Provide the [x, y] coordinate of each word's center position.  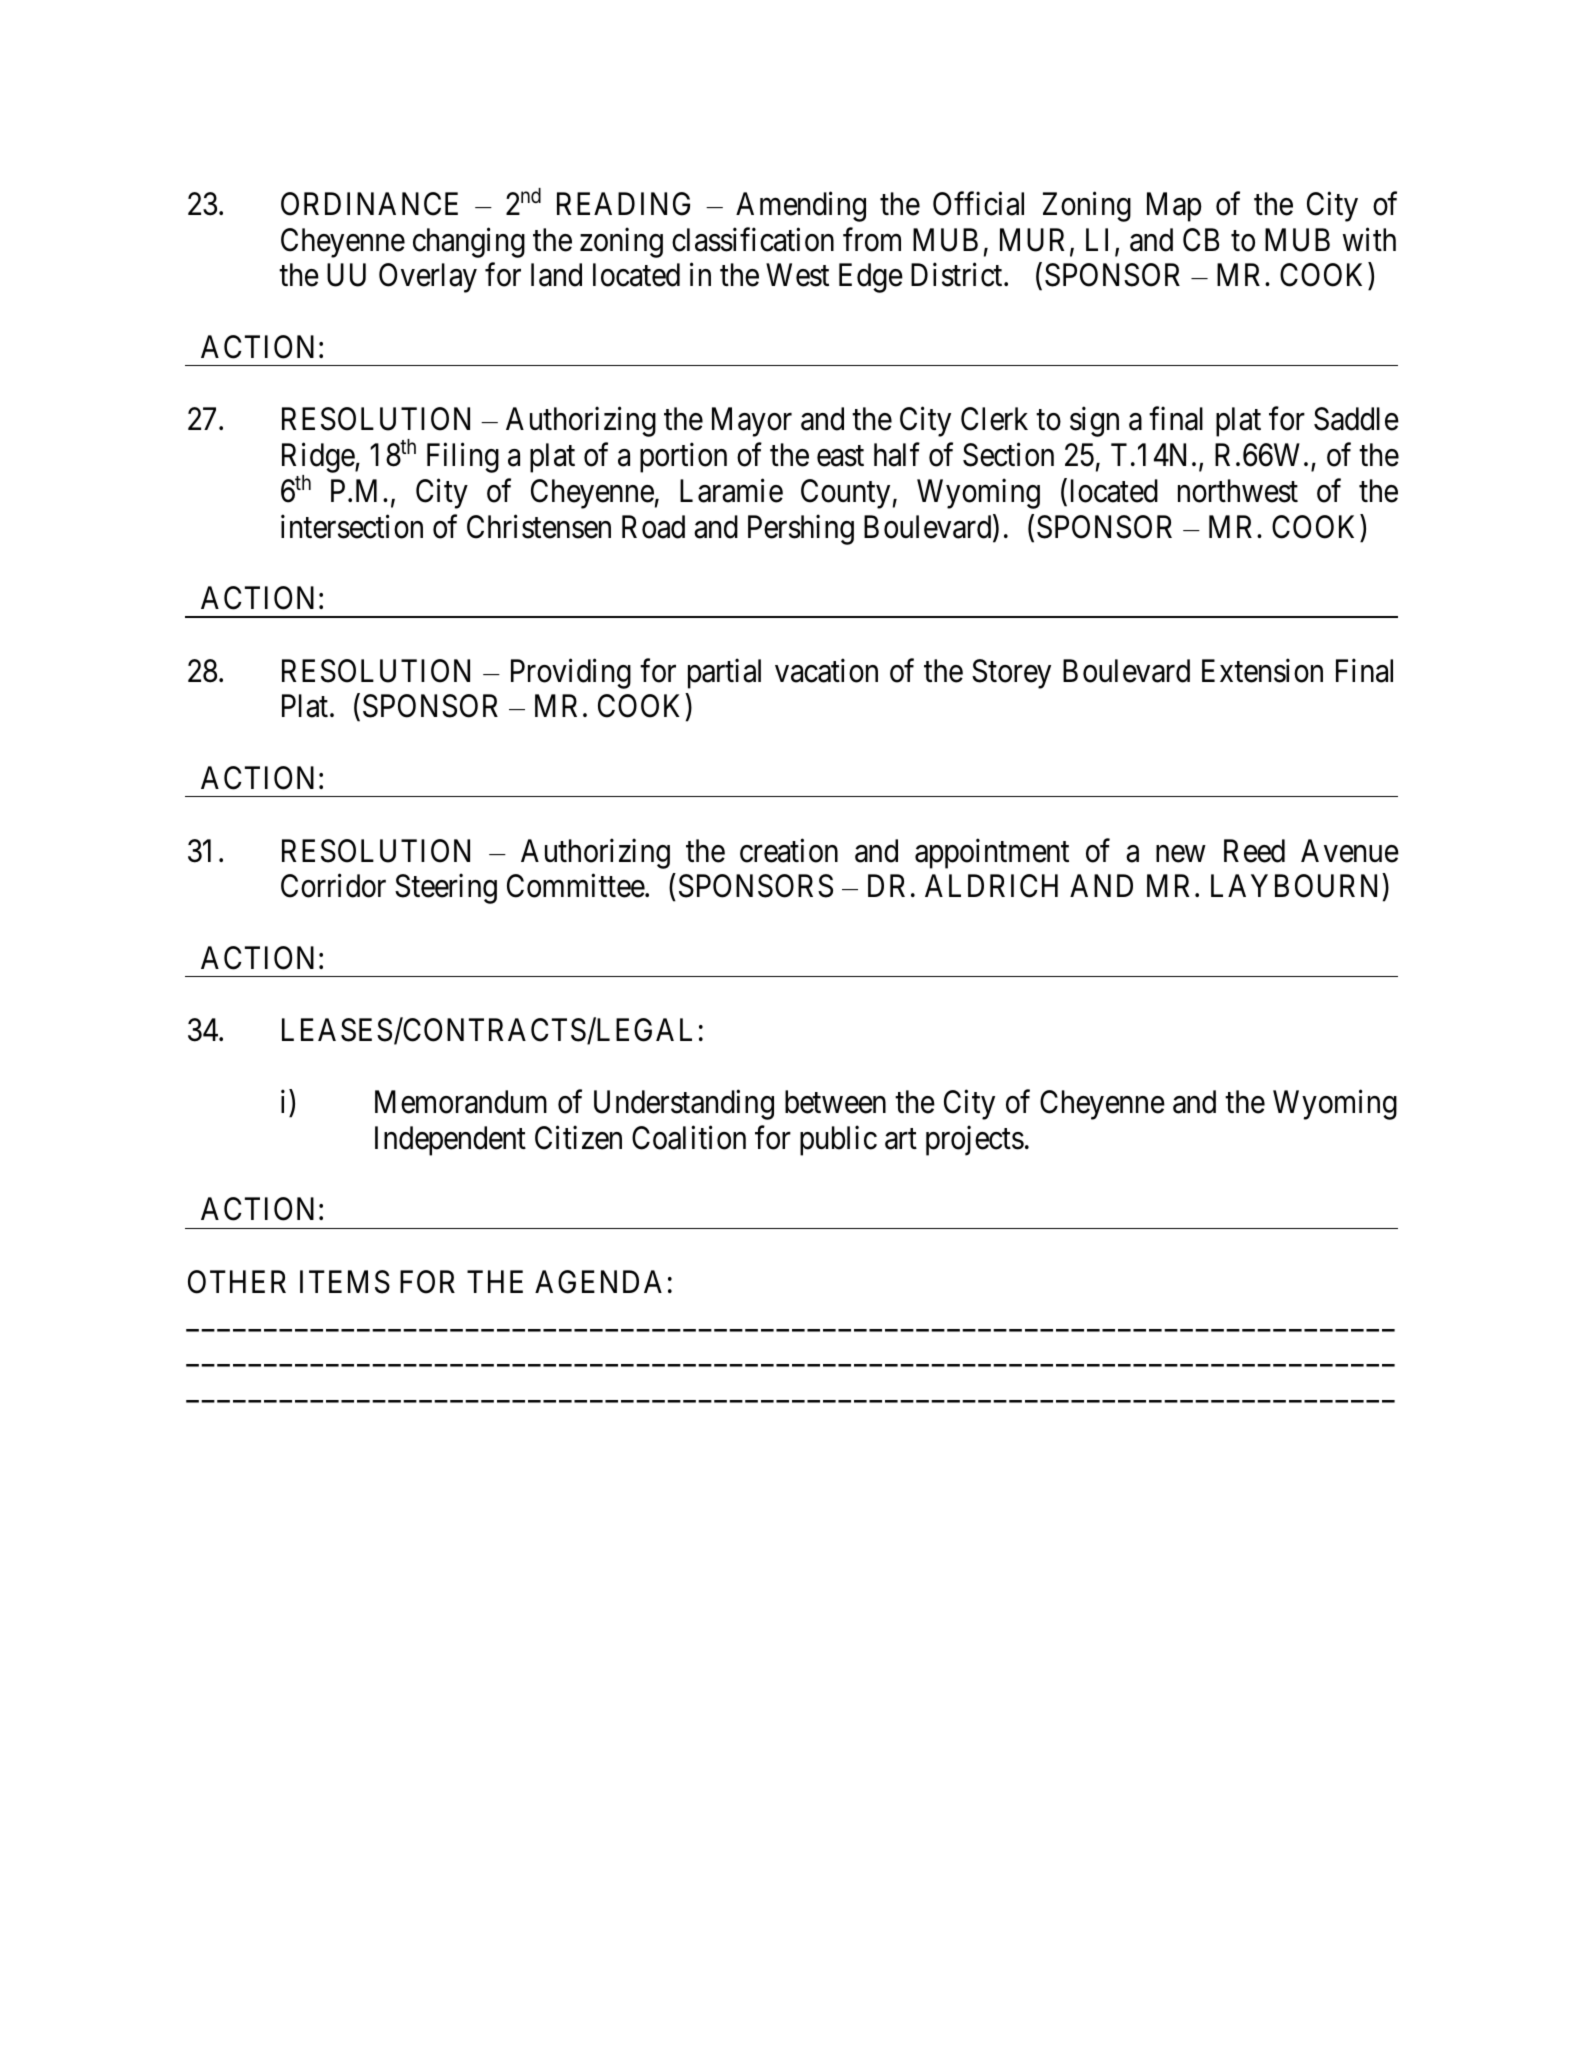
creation [789, 850]
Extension [1262, 671]
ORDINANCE [369, 204]
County [845, 494]
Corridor [333, 886]
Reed [1254, 851]
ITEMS [345, 1282]
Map [1174, 207]
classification [753, 239]
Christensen [539, 526]
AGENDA [598, 1282]
